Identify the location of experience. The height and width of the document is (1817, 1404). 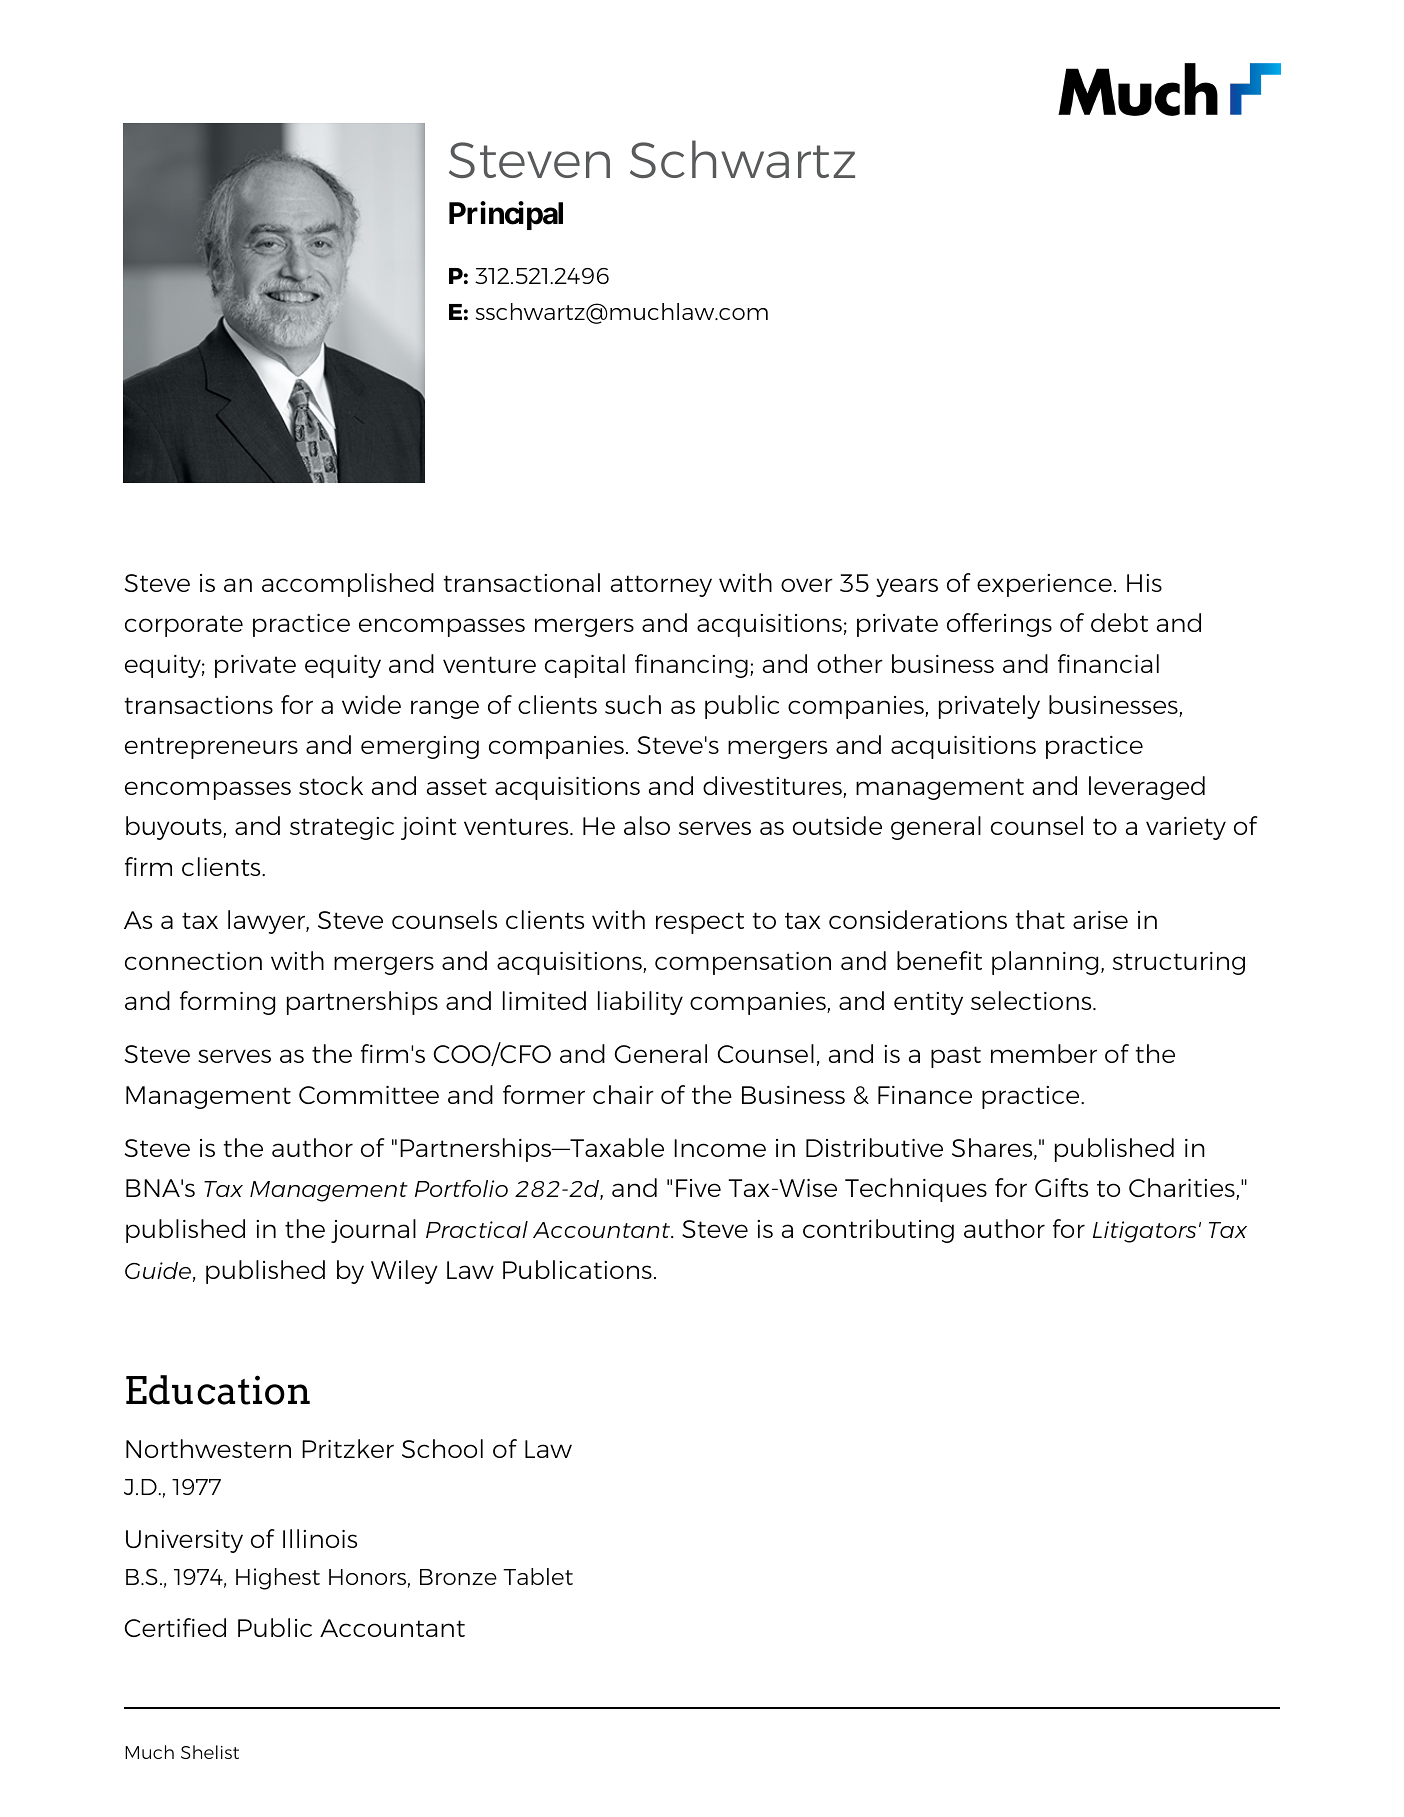
(1044, 585).
